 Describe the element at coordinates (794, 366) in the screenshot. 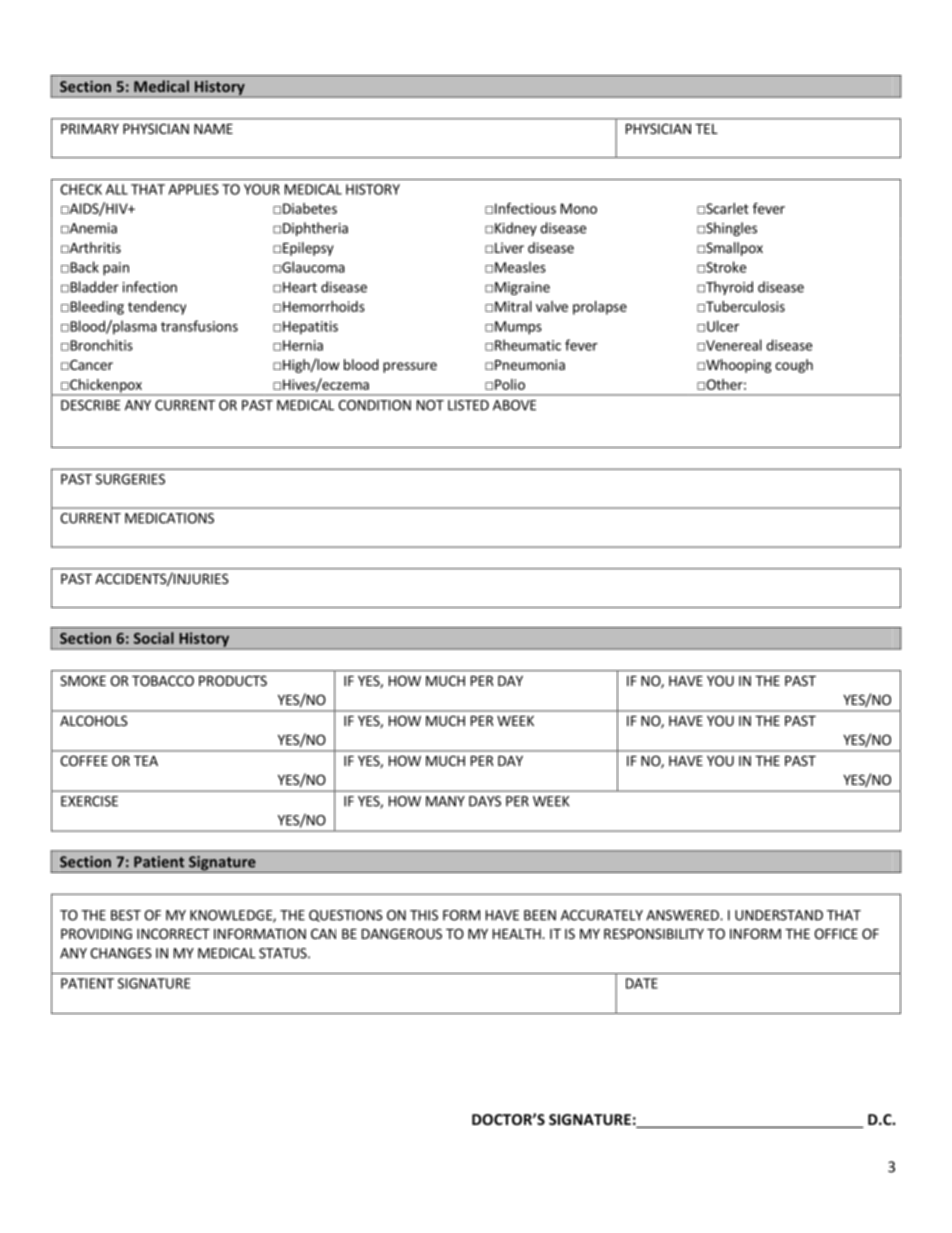

I see `cough` at that location.
